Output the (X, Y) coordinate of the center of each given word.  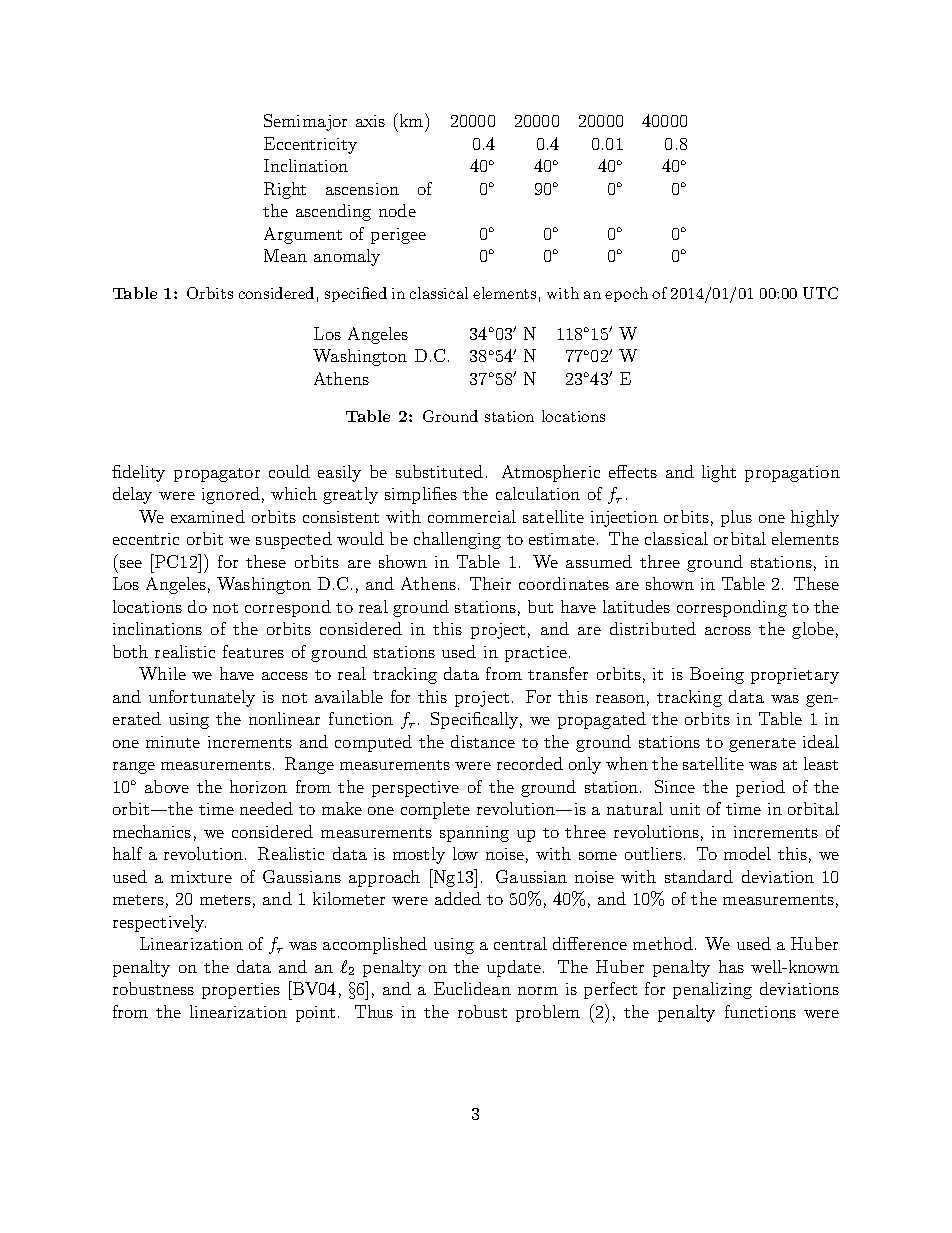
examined (208, 516)
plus (736, 518)
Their (490, 583)
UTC (820, 293)
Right (285, 190)
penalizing (712, 990)
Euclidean (472, 988)
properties (241, 991)
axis (370, 121)
